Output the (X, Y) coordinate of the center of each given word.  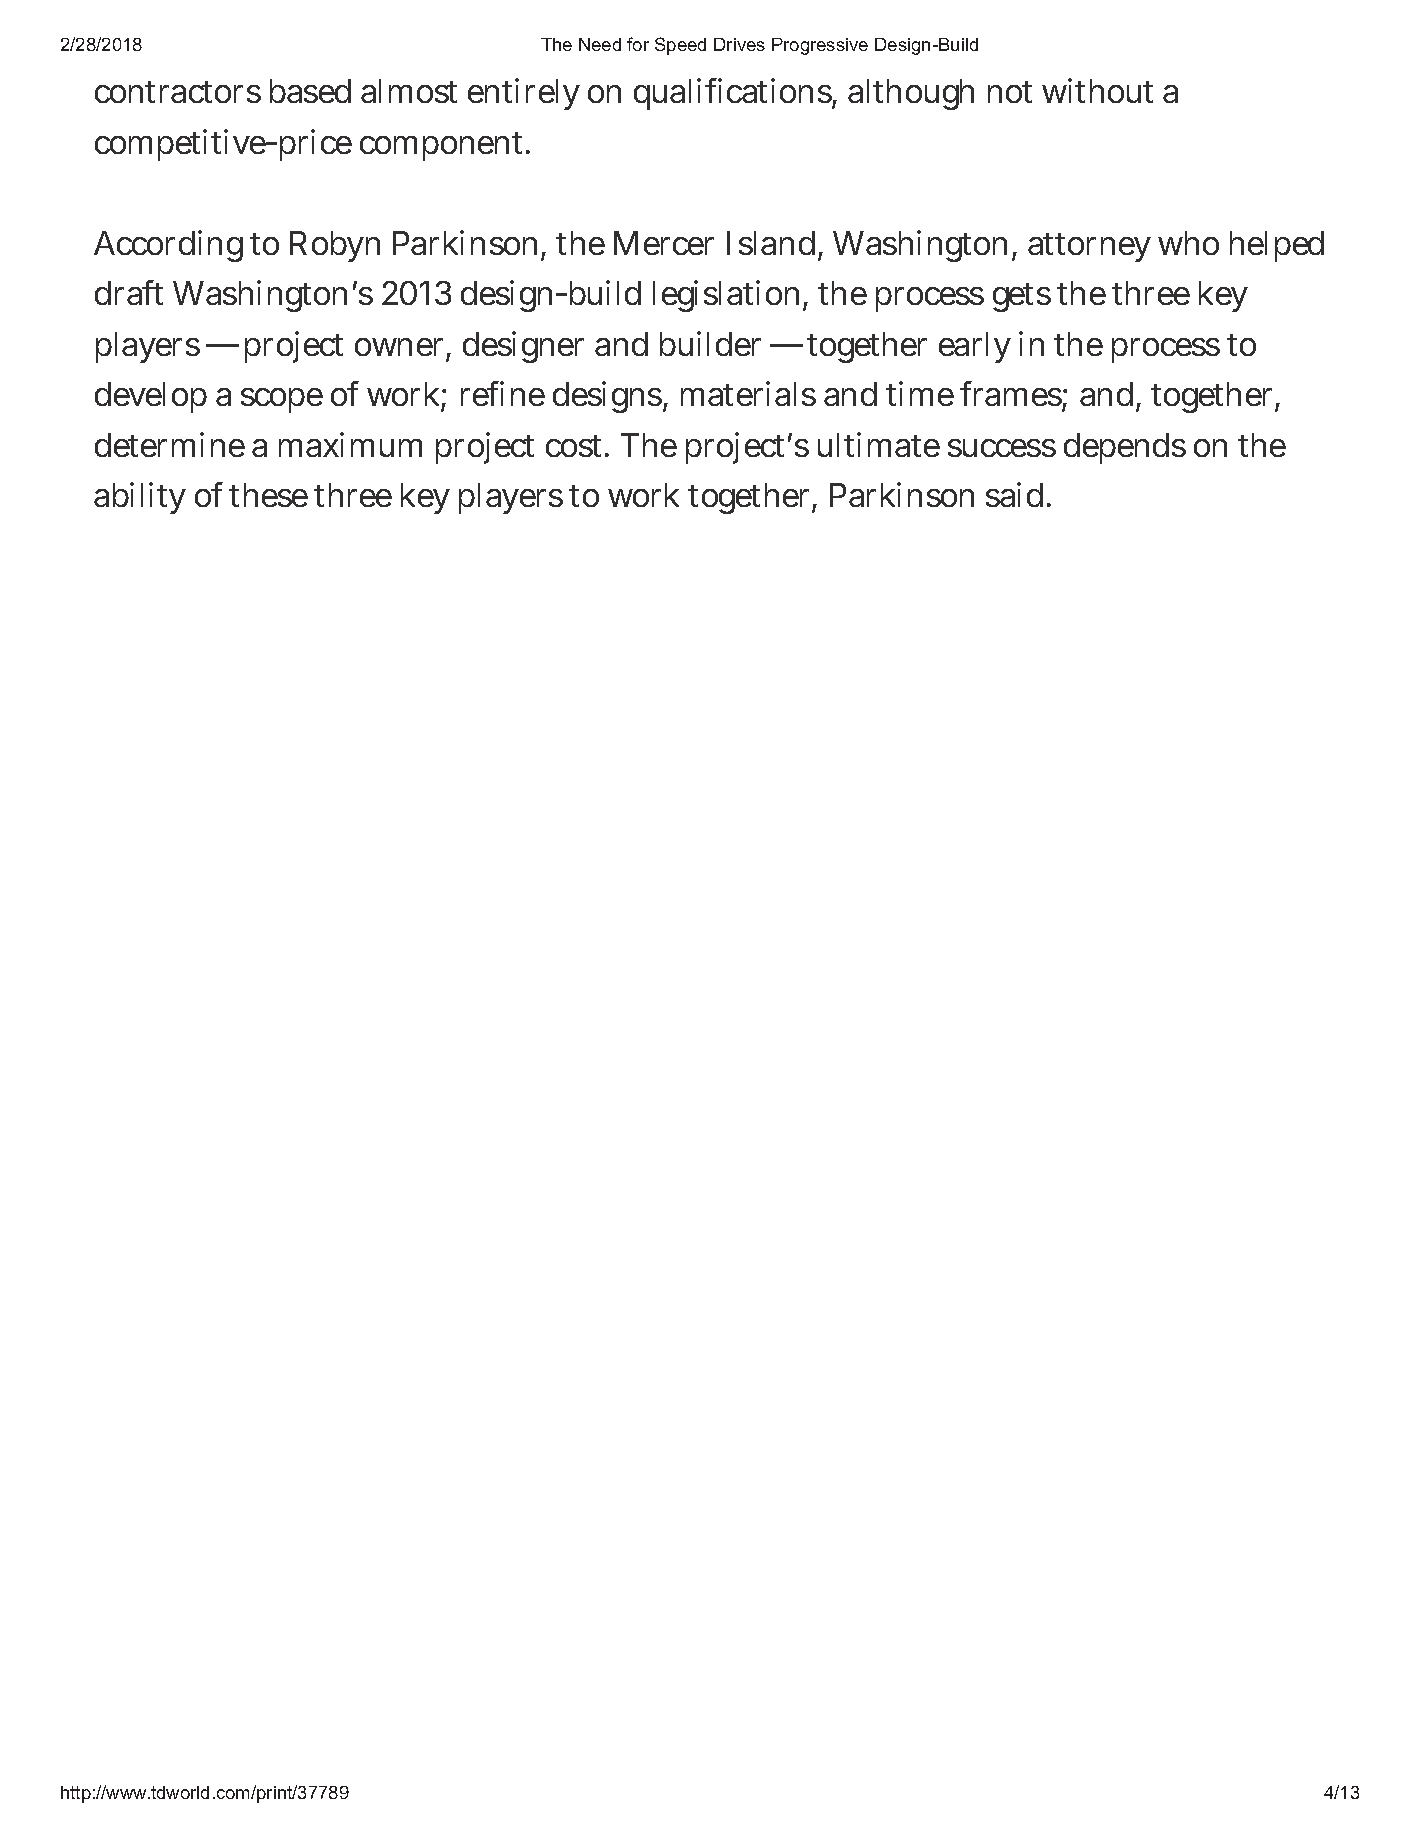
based (310, 91)
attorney (1089, 247)
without (1097, 90)
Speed (680, 46)
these (268, 495)
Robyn (335, 246)
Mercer (664, 243)
